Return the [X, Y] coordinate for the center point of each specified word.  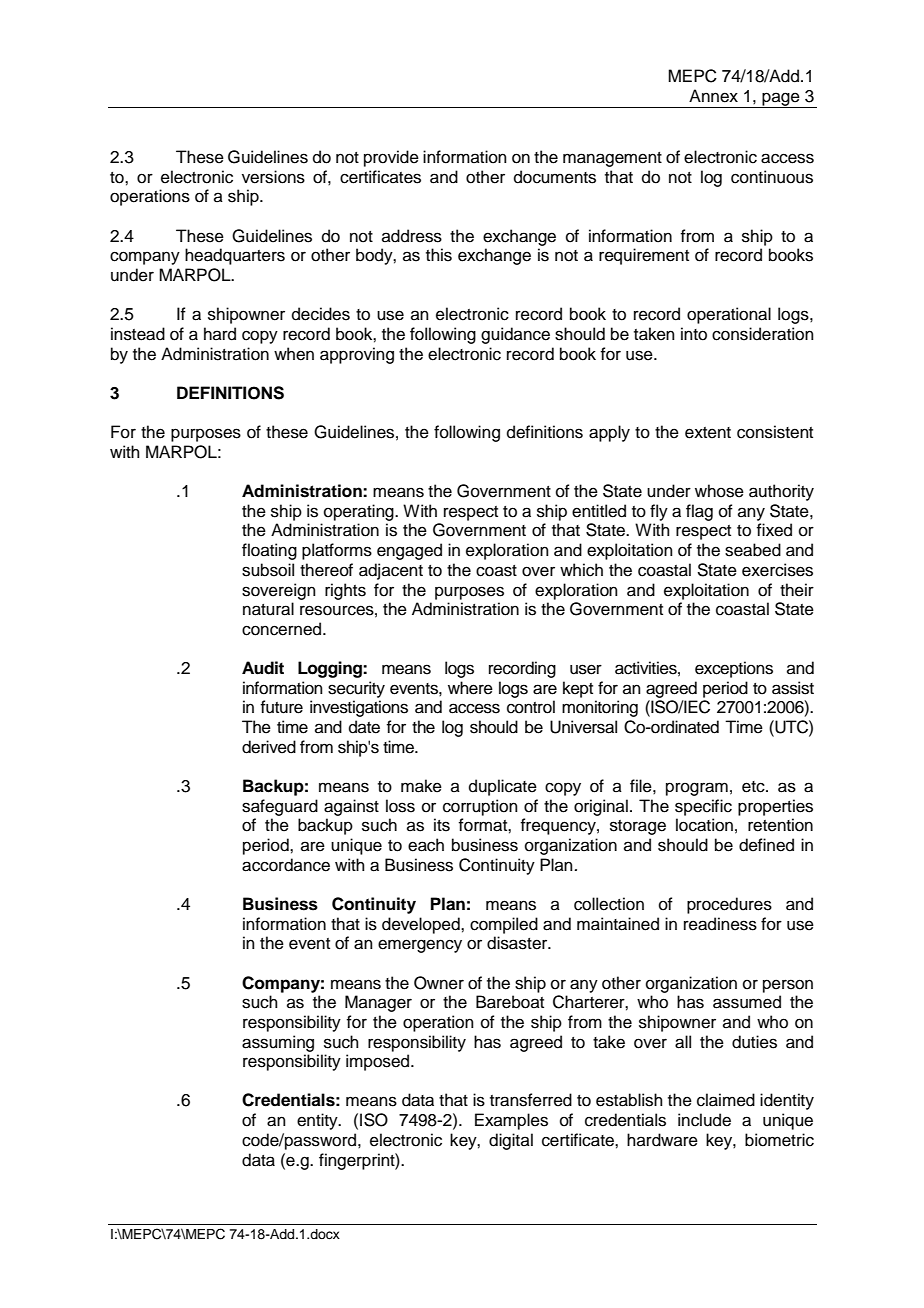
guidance [515, 335]
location [704, 825]
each [426, 845]
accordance [286, 865]
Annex [713, 96]
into [694, 334]
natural [268, 609]
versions [273, 177]
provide [391, 158]
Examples [511, 1121]
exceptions [734, 669]
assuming [278, 1043]
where [470, 688]
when [294, 354]
